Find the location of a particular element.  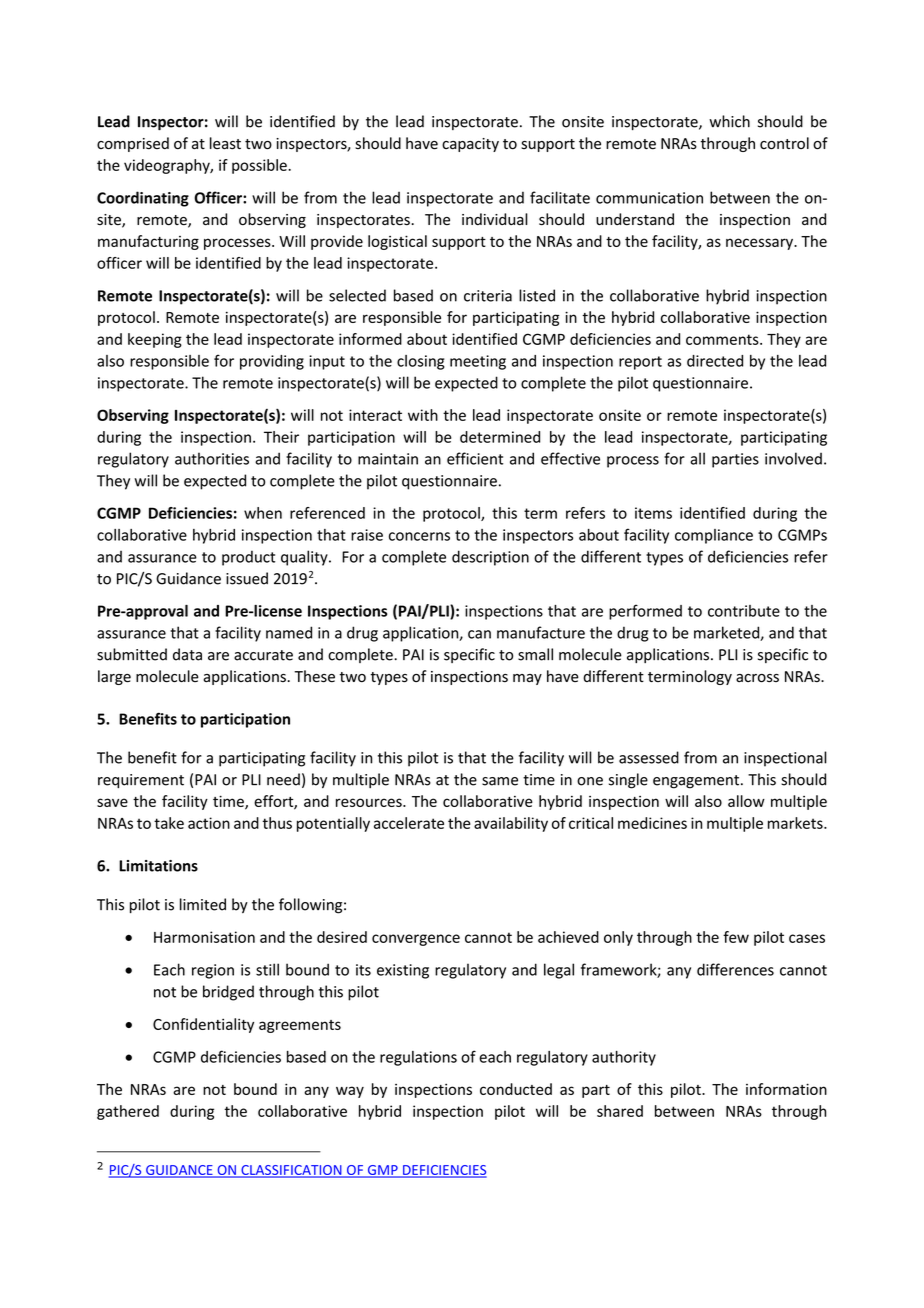

data is located at coordinates (187, 654).
